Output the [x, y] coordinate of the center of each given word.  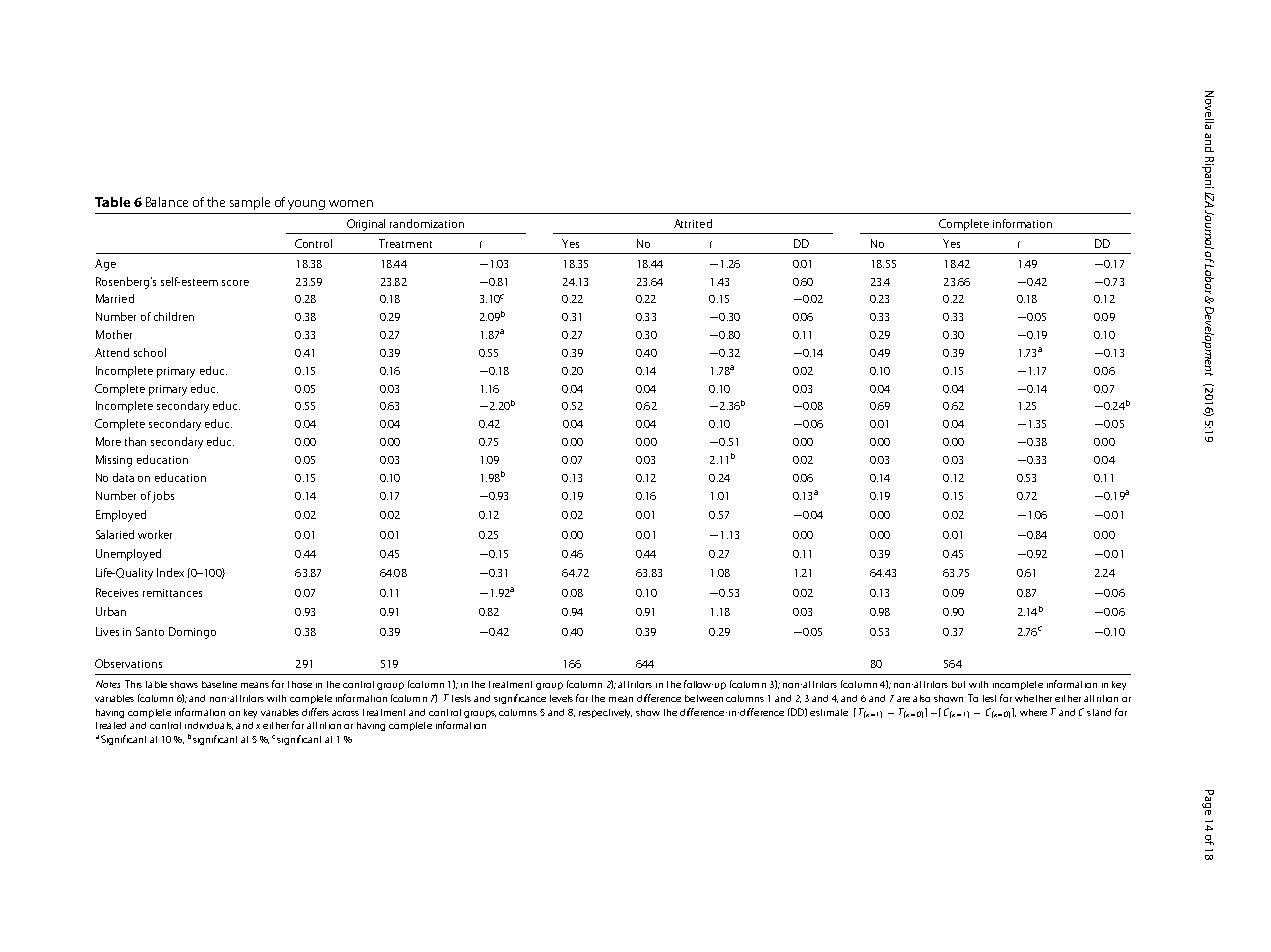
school [150, 352]
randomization [427, 223]
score [235, 283]
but [958, 684]
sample [250, 203]
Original [366, 225]
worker [155, 534]
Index [170, 572]
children [174, 316]
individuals [209, 726]
